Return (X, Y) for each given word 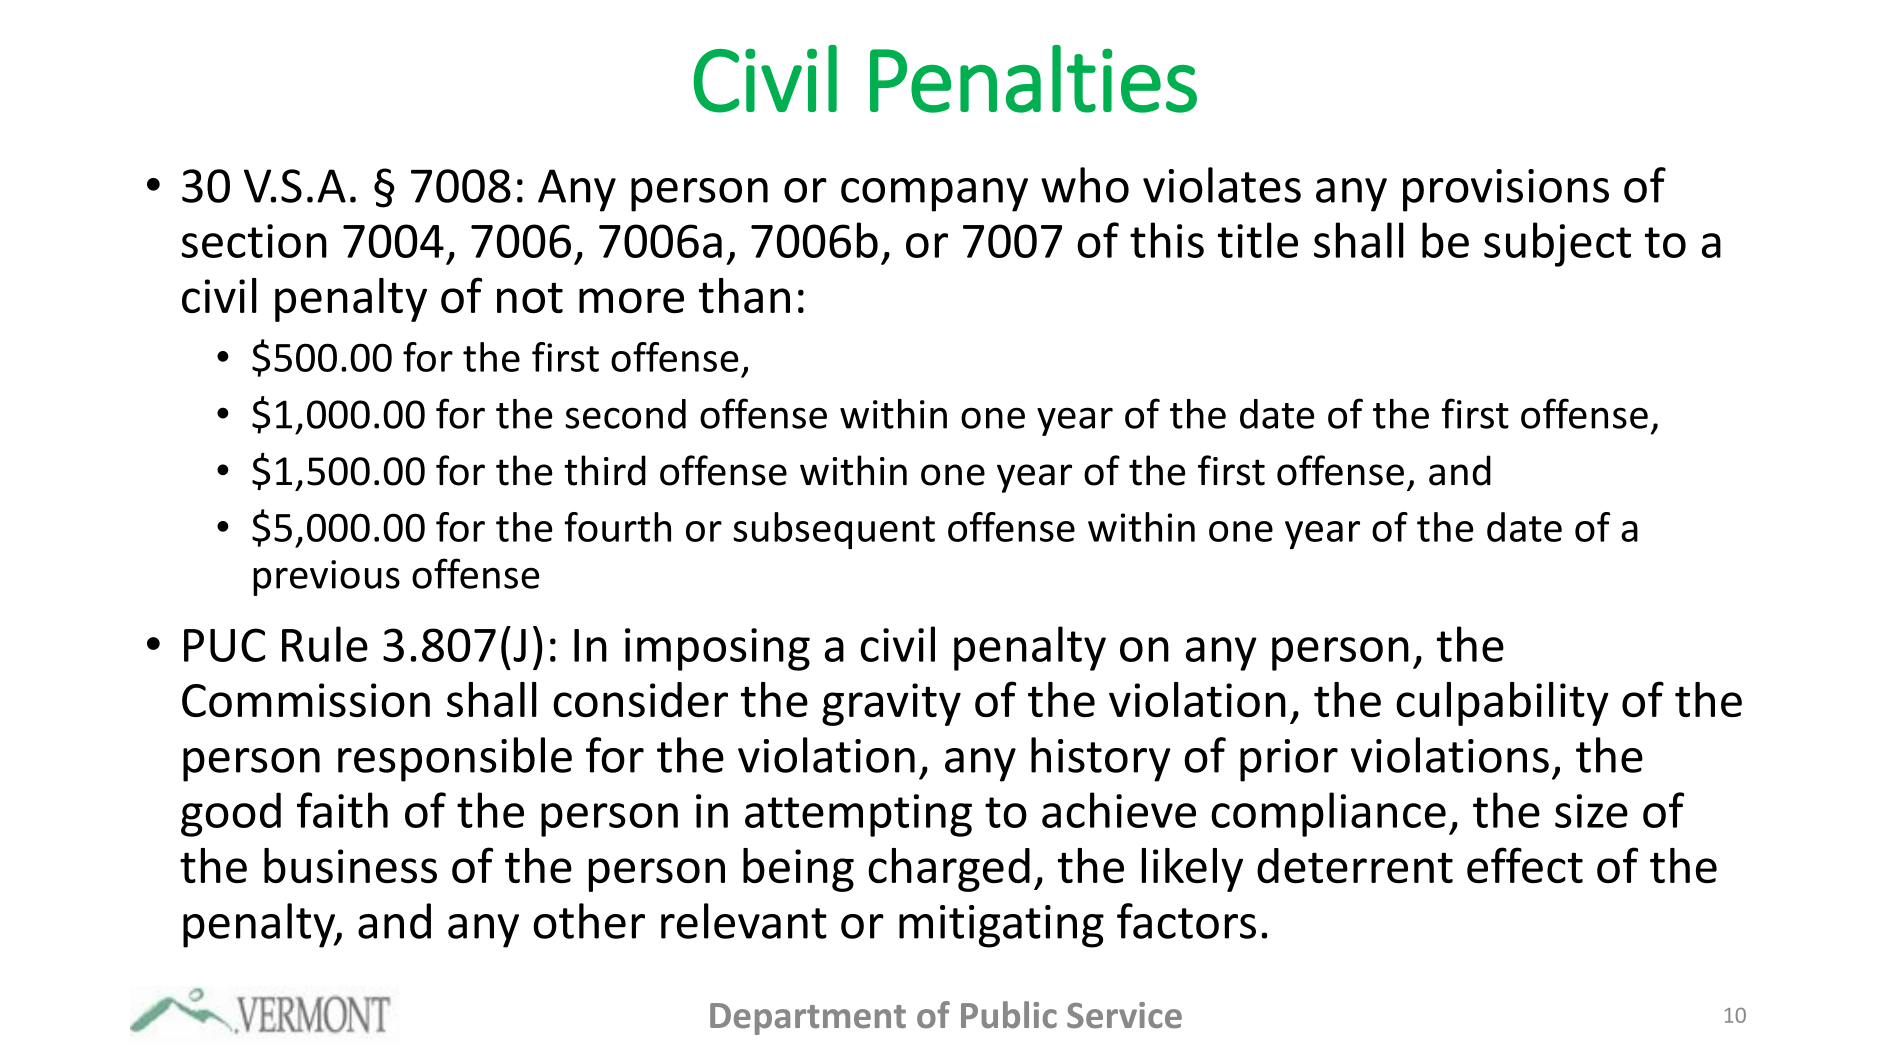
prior (1289, 760)
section (254, 241)
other (589, 921)
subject (1557, 244)
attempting (858, 815)
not (530, 298)
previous (326, 578)
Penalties (1033, 79)
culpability (1502, 704)
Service (1124, 1015)
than (744, 295)
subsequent (834, 530)
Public (1009, 1014)
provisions (1506, 190)
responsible (455, 759)
